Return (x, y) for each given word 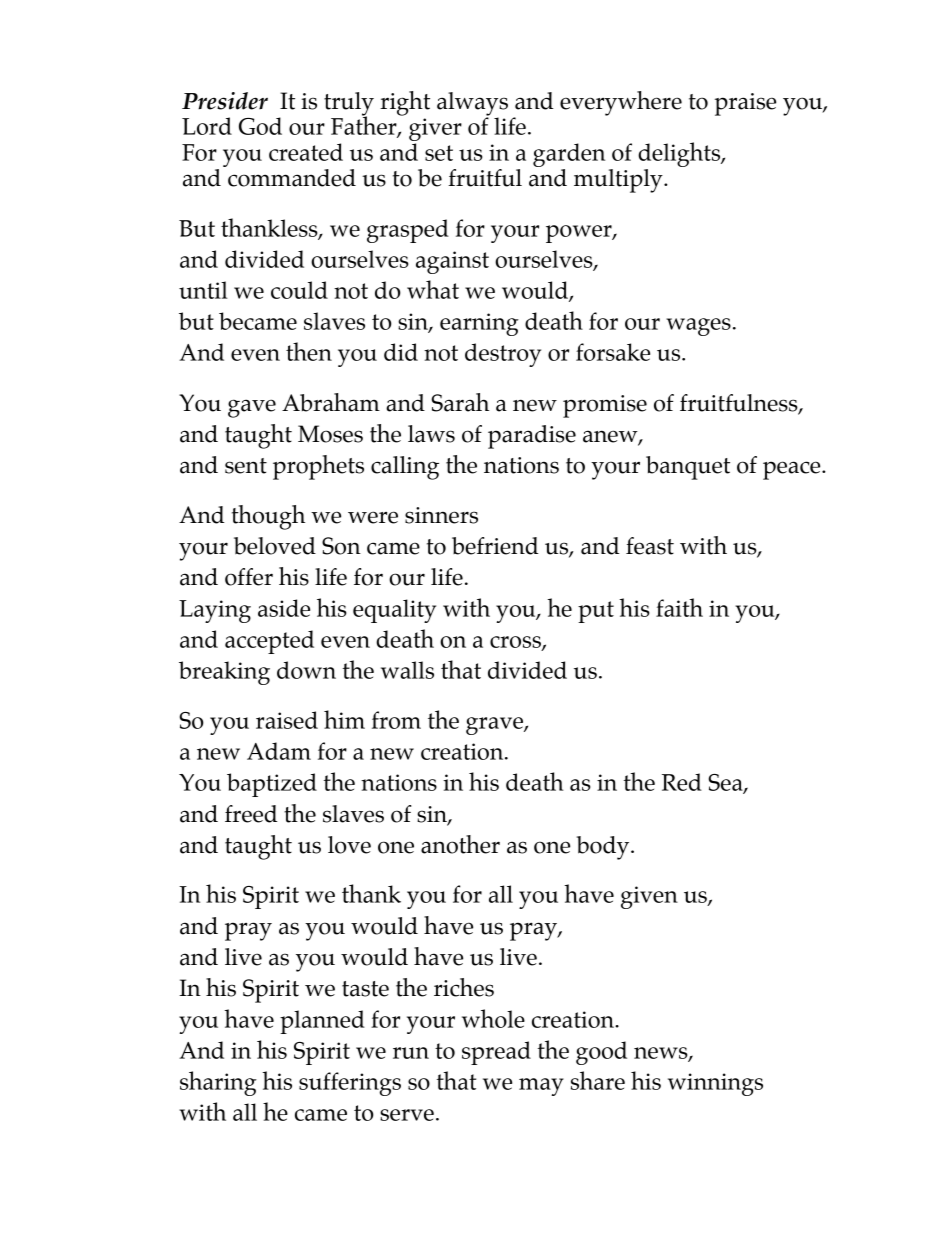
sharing (218, 1083)
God (260, 126)
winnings (715, 1084)
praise (745, 104)
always (472, 105)
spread (496, 1053)
